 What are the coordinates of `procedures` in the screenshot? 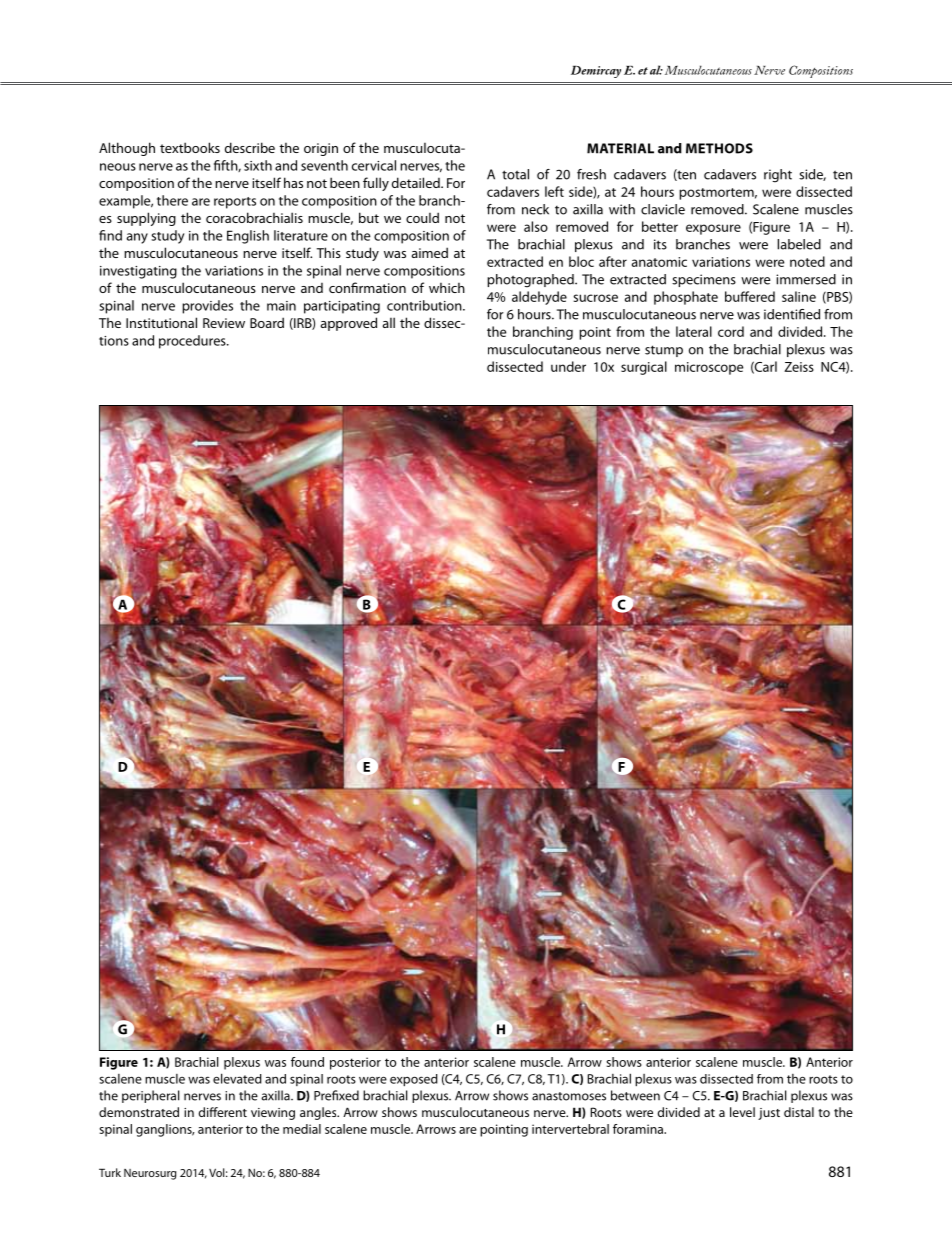 It's located at (193, 342).
